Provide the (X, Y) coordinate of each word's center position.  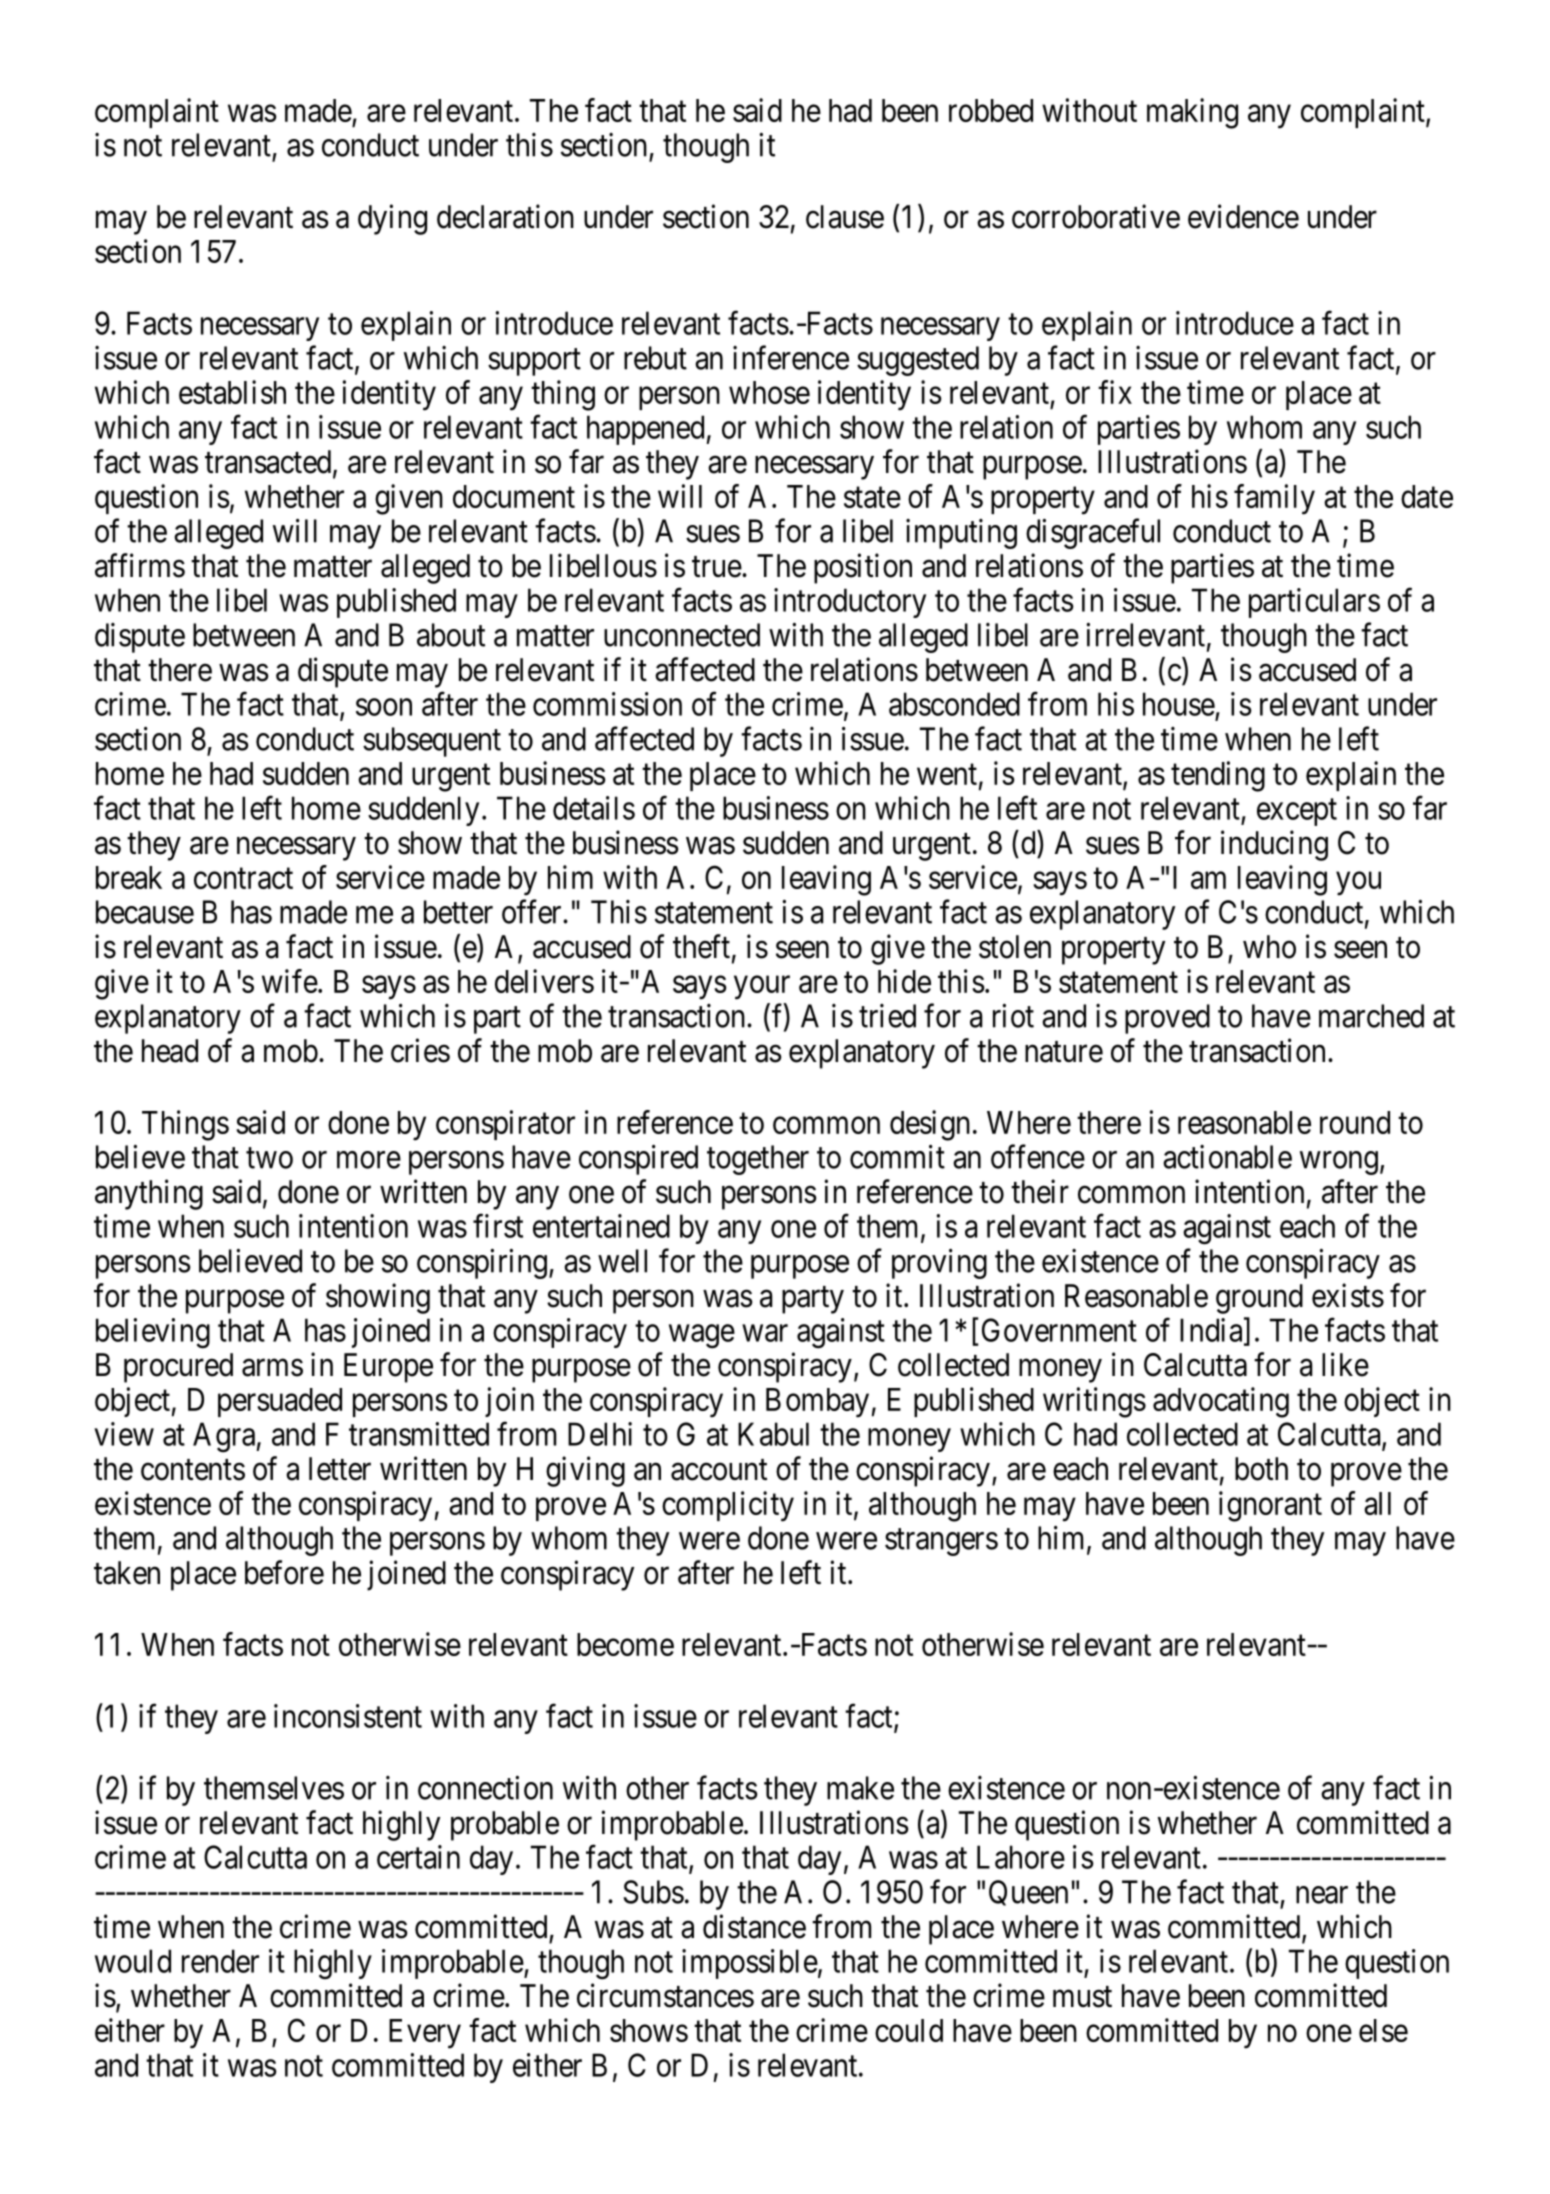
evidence (1243, 216)
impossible (750, 1964)
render (220, 1961)
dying (392, 219)
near (1322, 1895)
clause (845, 217)
